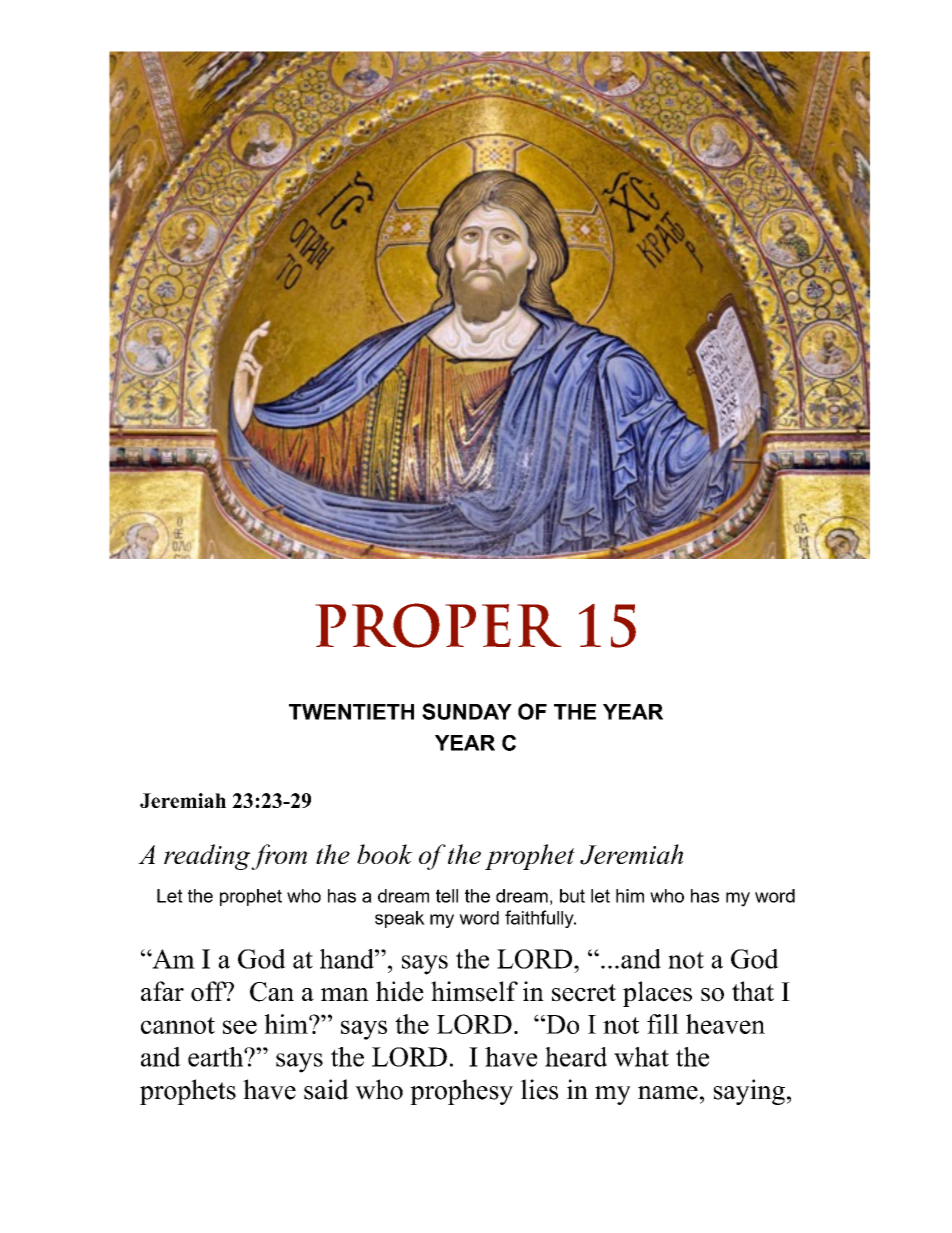 The width and height of the document is (952, 1233). I want to click on speak, so click(400, 919).
